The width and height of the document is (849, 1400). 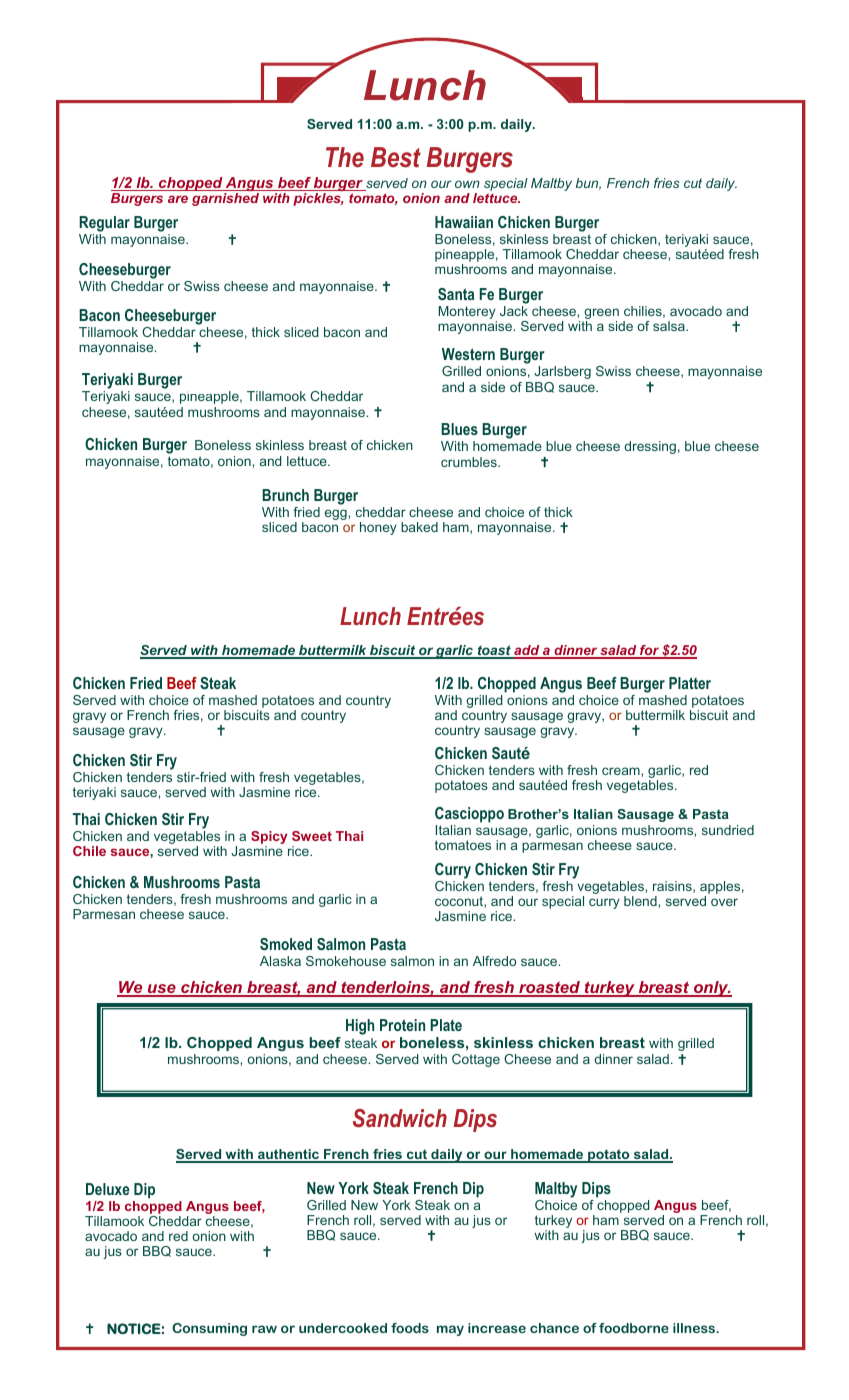 What do you see at coordinates (410, 1328) in the document?
I see `foods` at bounding box center [410, 1328].
